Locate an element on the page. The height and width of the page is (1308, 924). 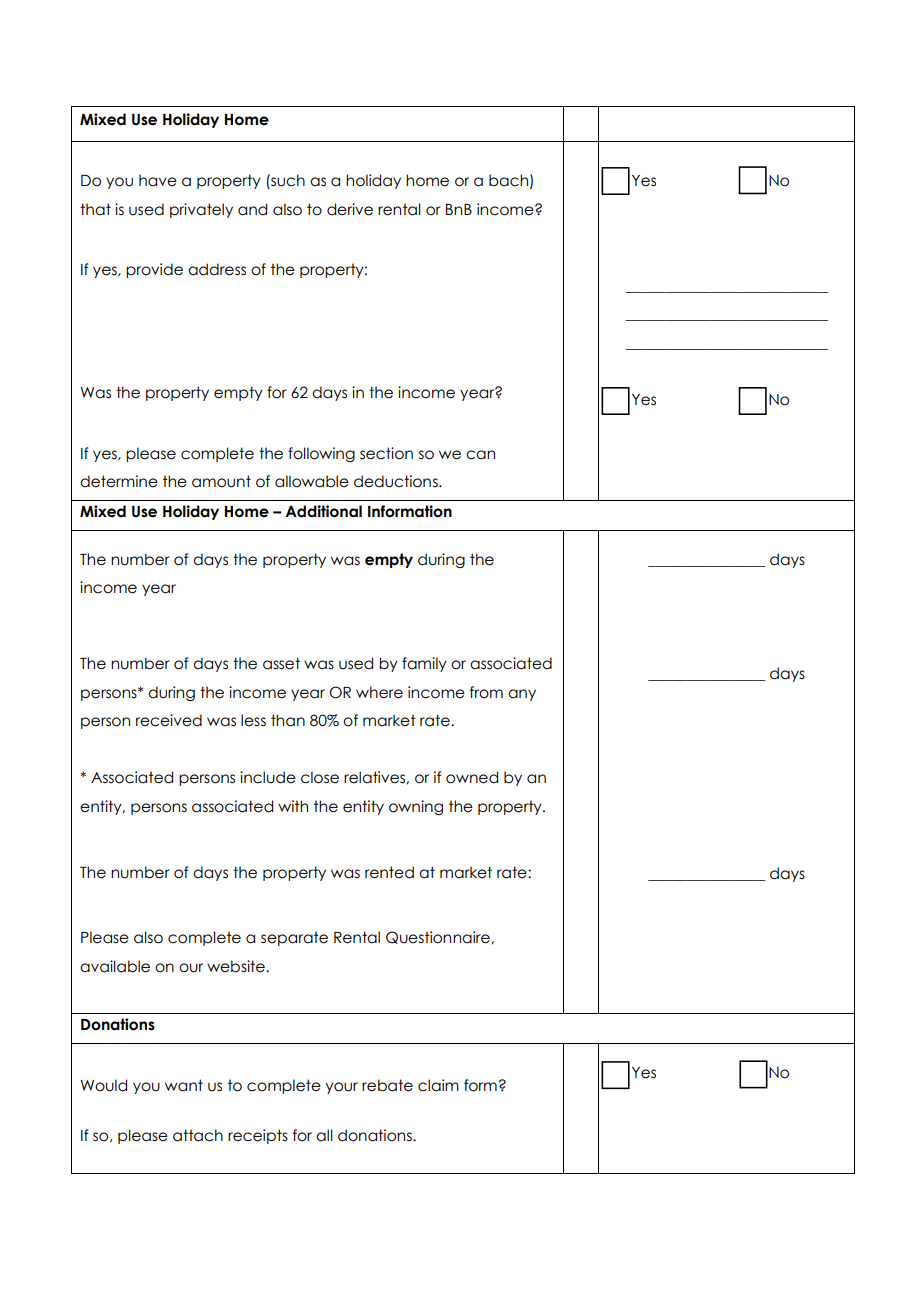
determine is located at coordinates (119, 481).
